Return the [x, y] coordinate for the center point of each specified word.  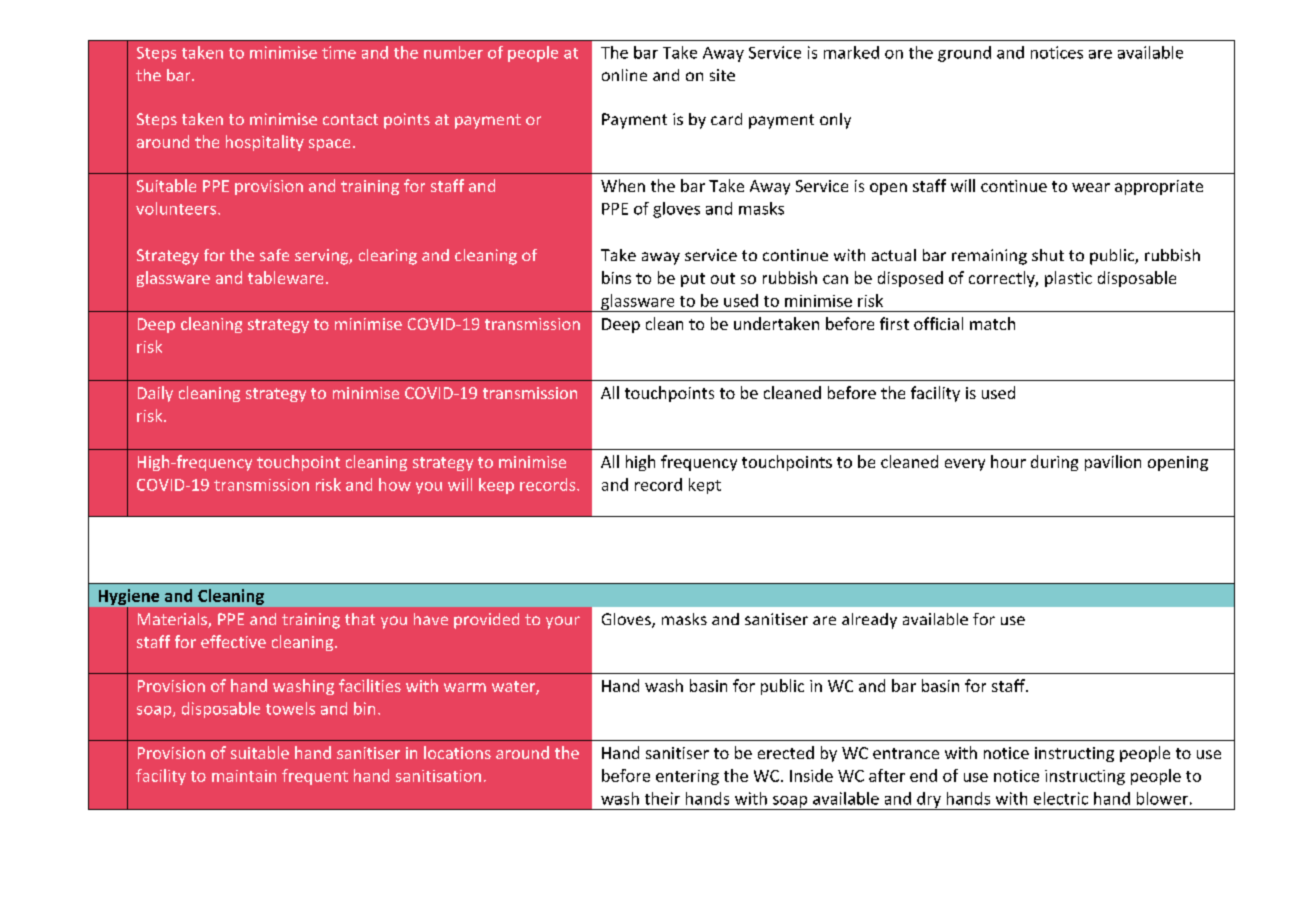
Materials [173, 620]
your [563, 622]
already [869, 621]
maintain [244, 776]
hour [1008, 461]
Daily [155, 394]
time [339, 52]
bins [616, 277]
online [624, 75]
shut [1048, 255]
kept [705, 486]
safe [274, 255]
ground [964, 54]
